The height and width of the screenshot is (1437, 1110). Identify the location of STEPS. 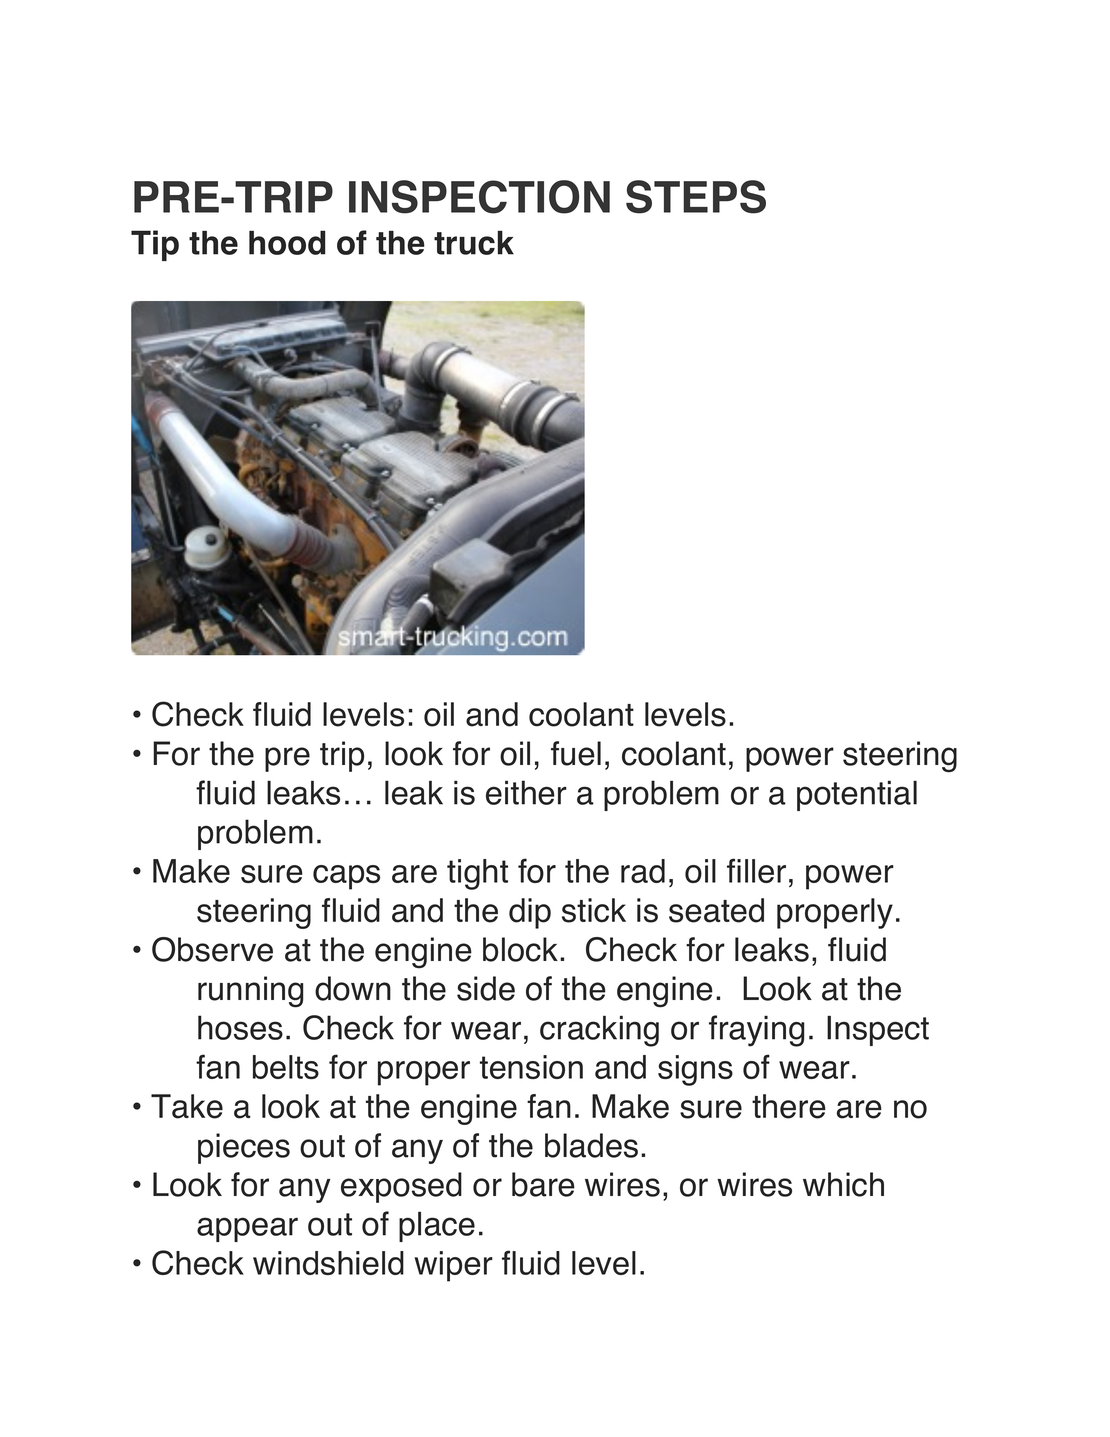
(696, 197).
